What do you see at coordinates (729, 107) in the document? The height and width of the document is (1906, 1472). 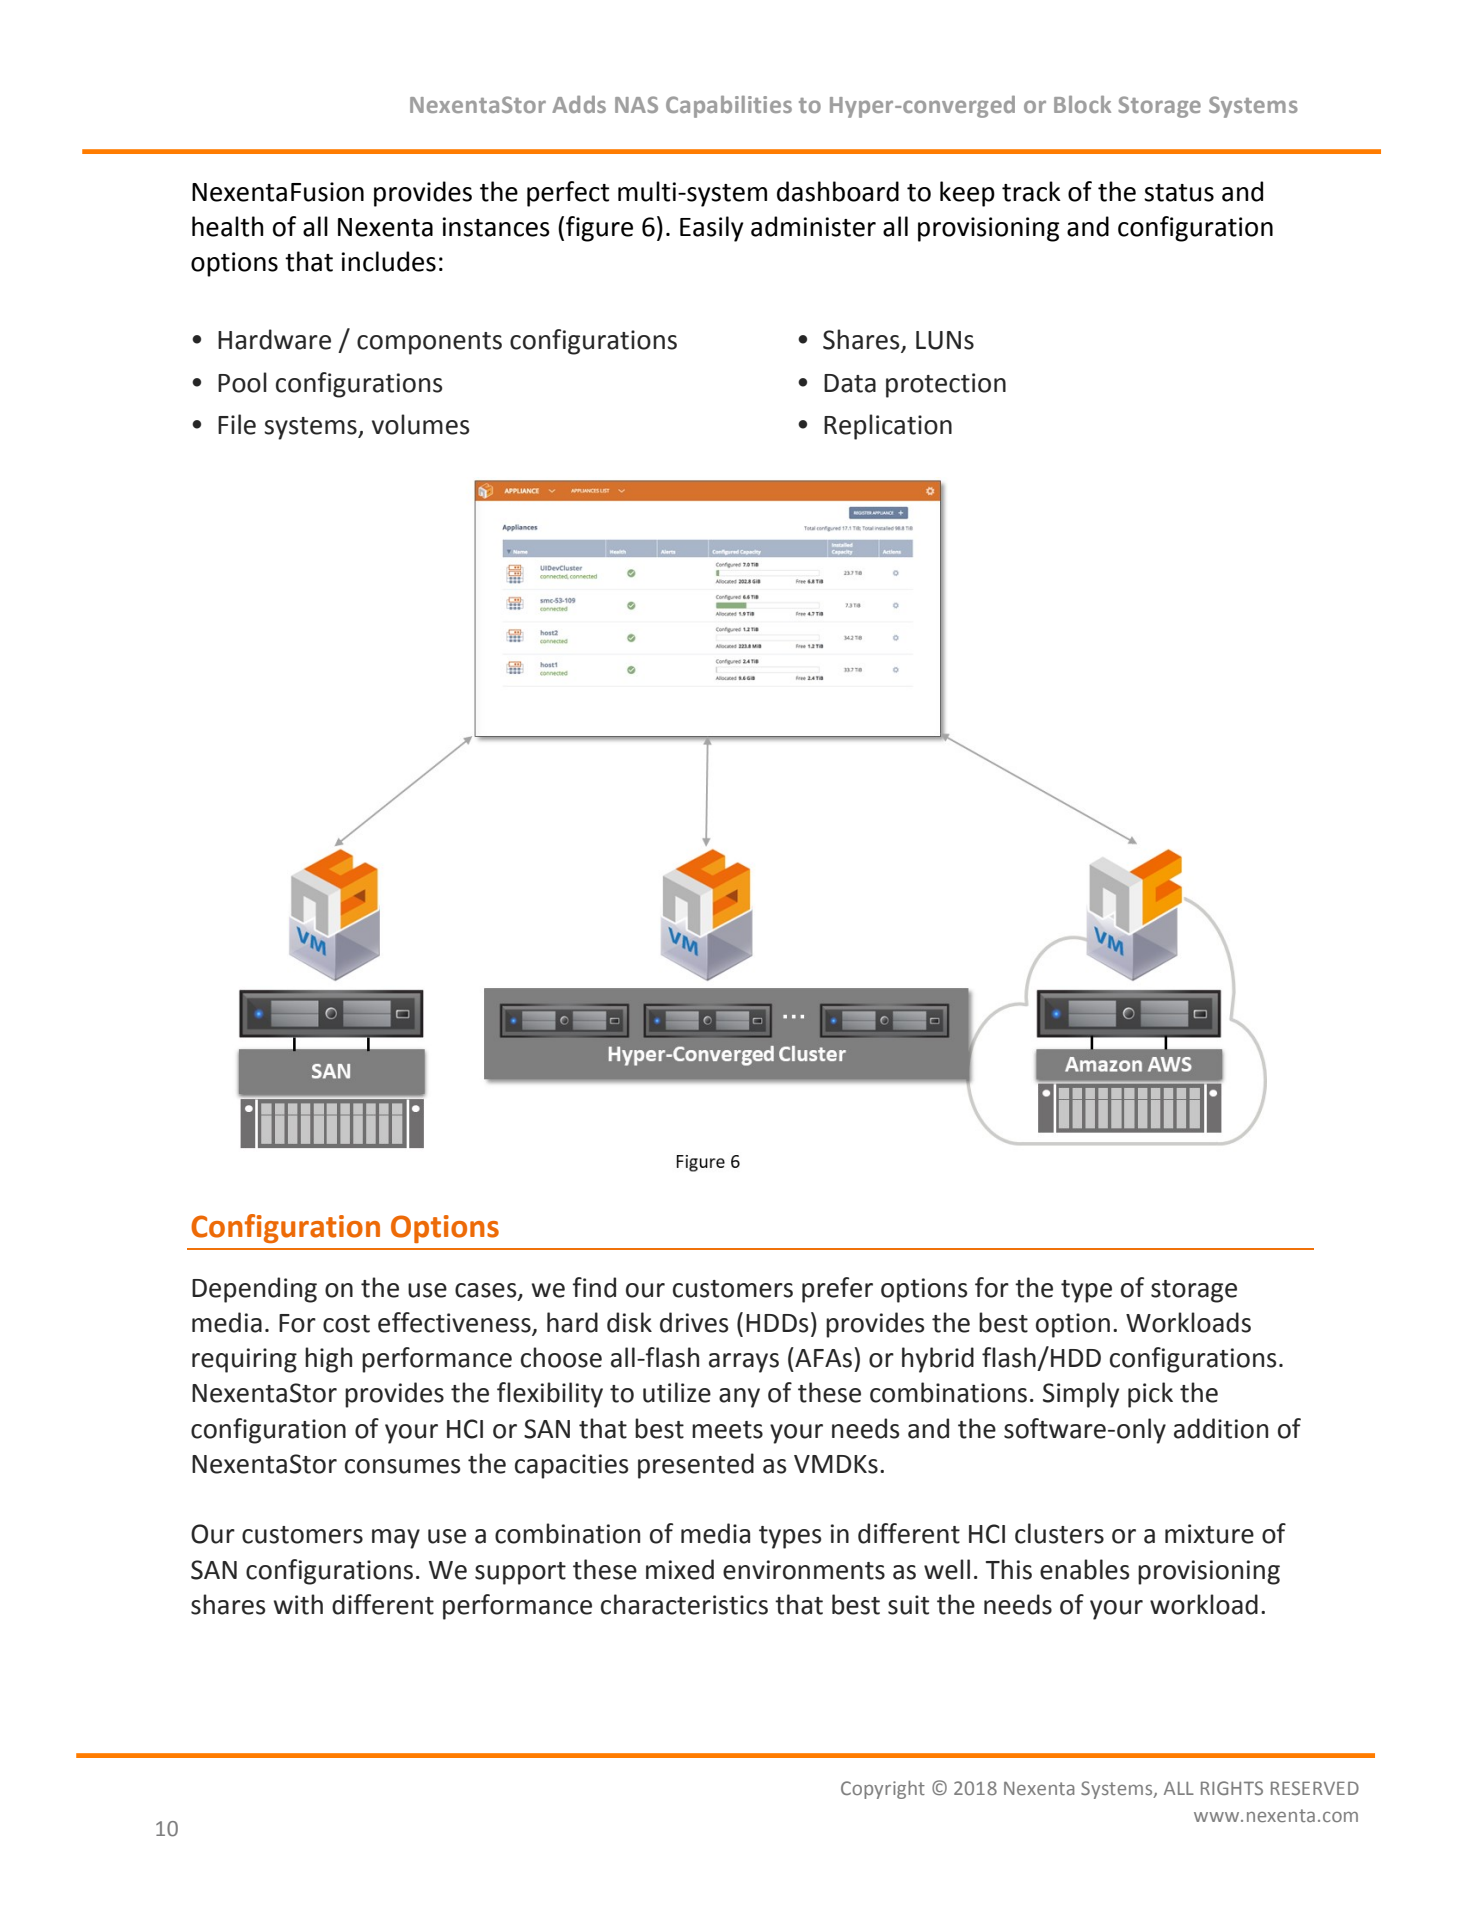 I see `Capabilities` at bounding box center [729, 107].
